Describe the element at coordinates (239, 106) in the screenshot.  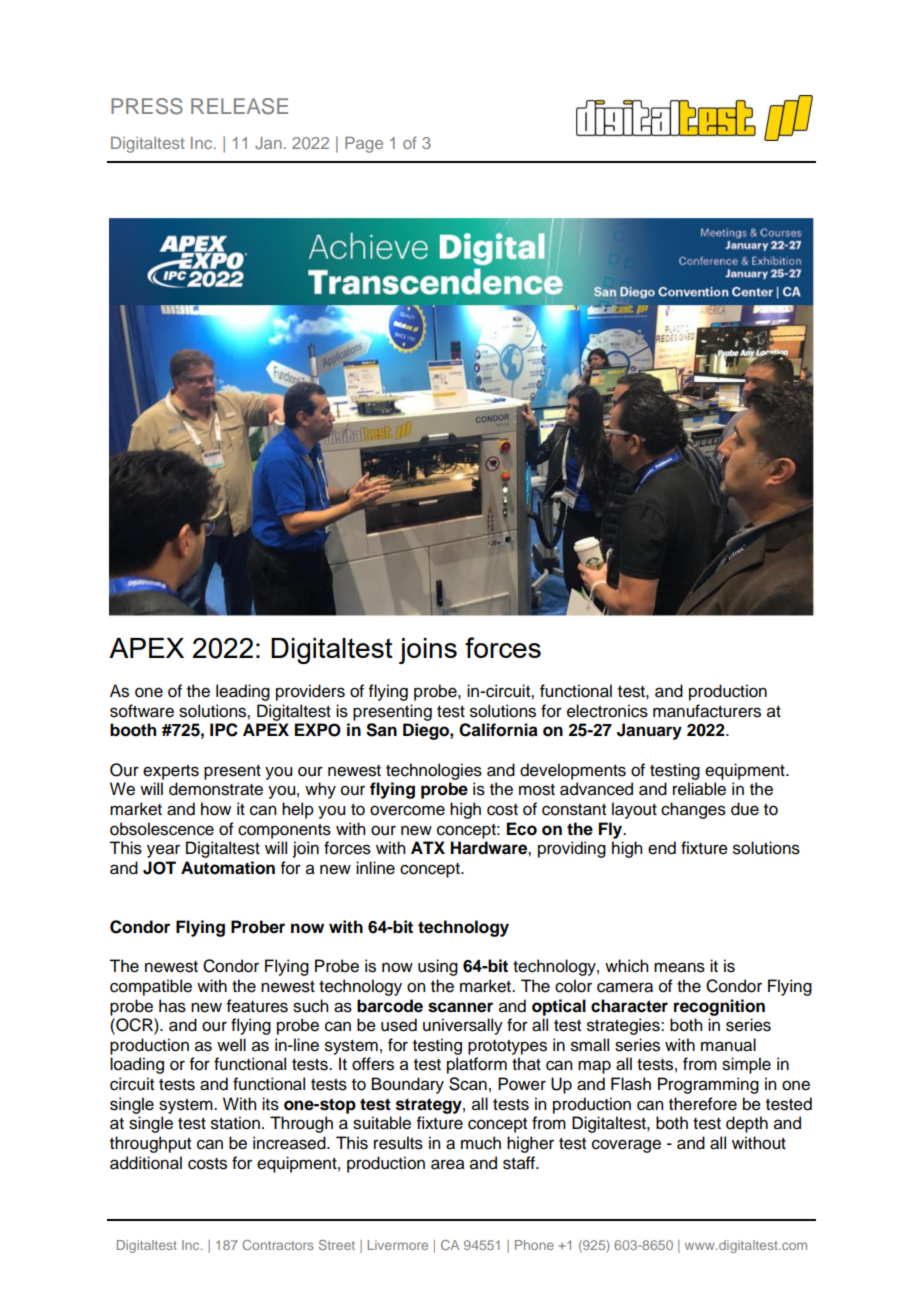
I see `RELEASE` at that location.
